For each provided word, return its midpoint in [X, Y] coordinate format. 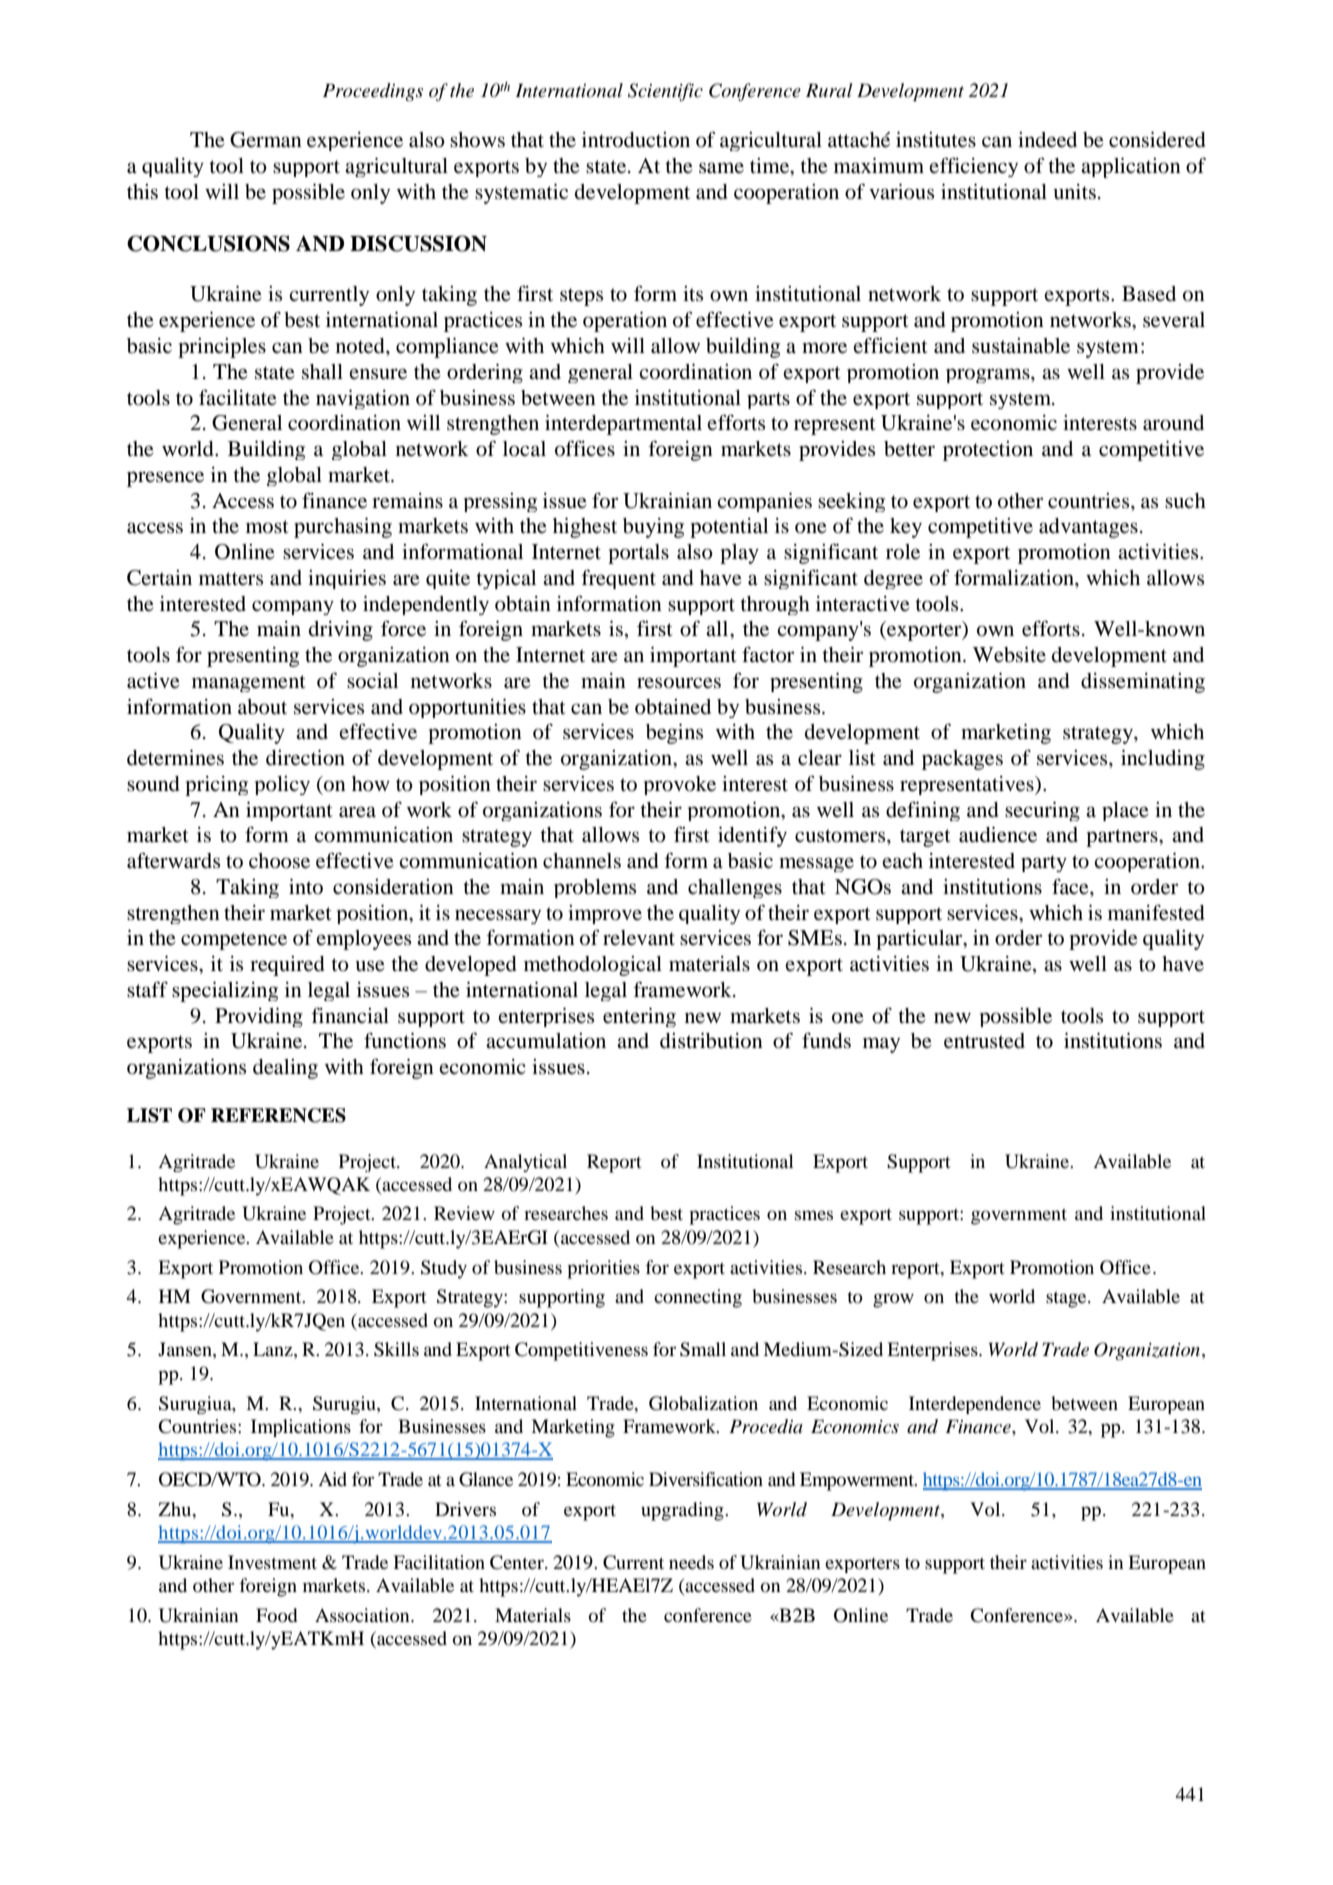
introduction [636, 140]
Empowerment [858, 1481]
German [266, 140]
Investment [272, 1562]
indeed [1047, 140]
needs [691, 1562]
